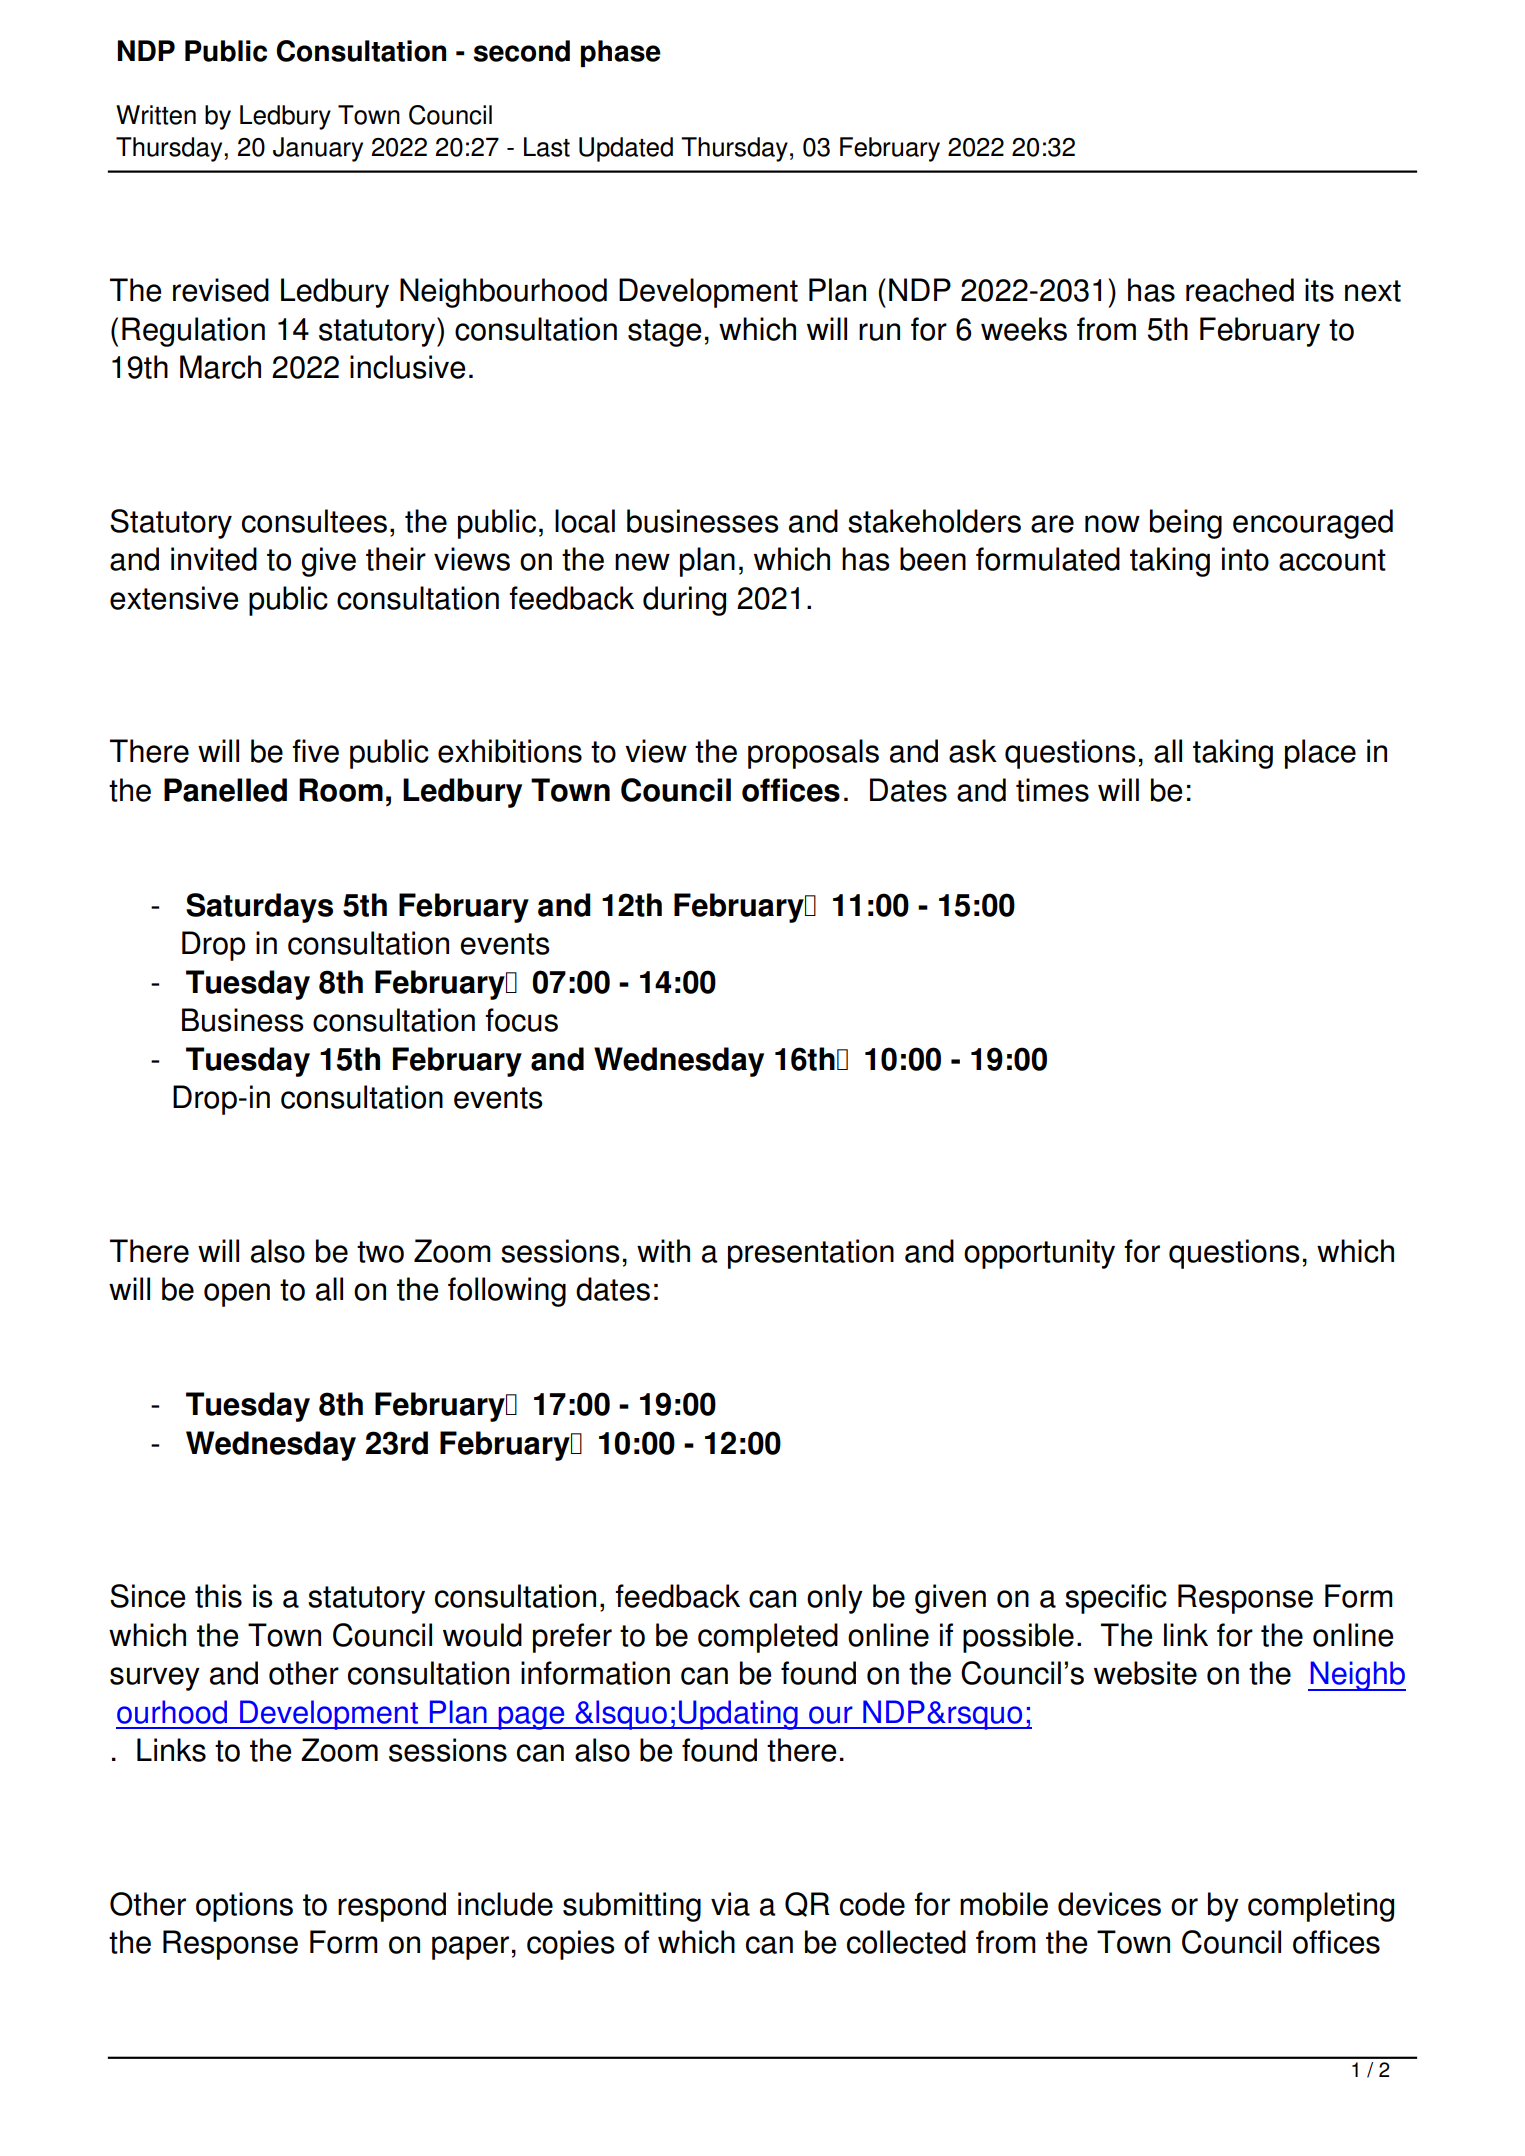 This screenshot has height=2156, width=1525. Describe the element at coordinates (237, 1295) in the screenshot. I see `open` at that location.
